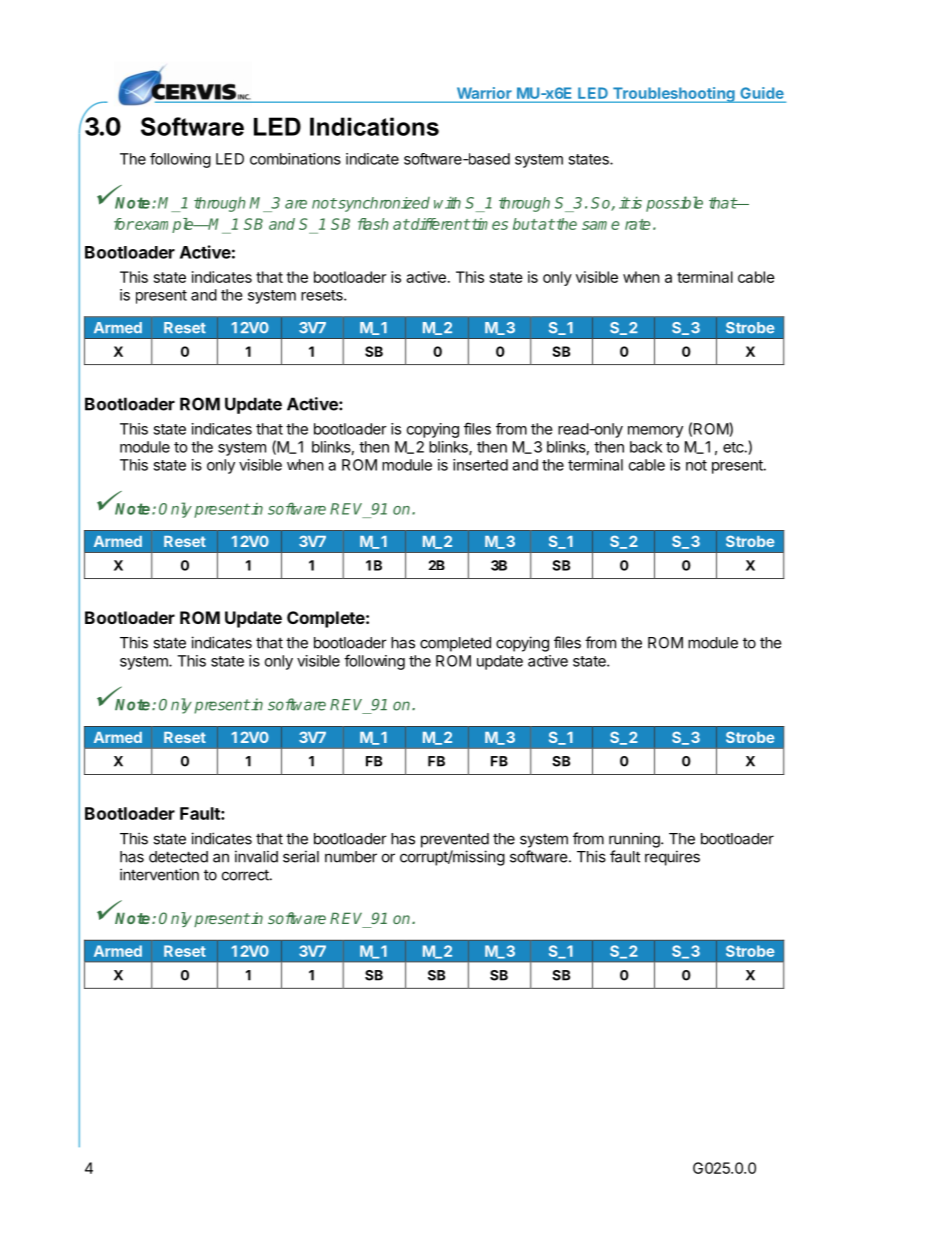 Image resolution: width=952 pixels, height=1233 pixels. I want to click on prevented, so click(455, 840).
